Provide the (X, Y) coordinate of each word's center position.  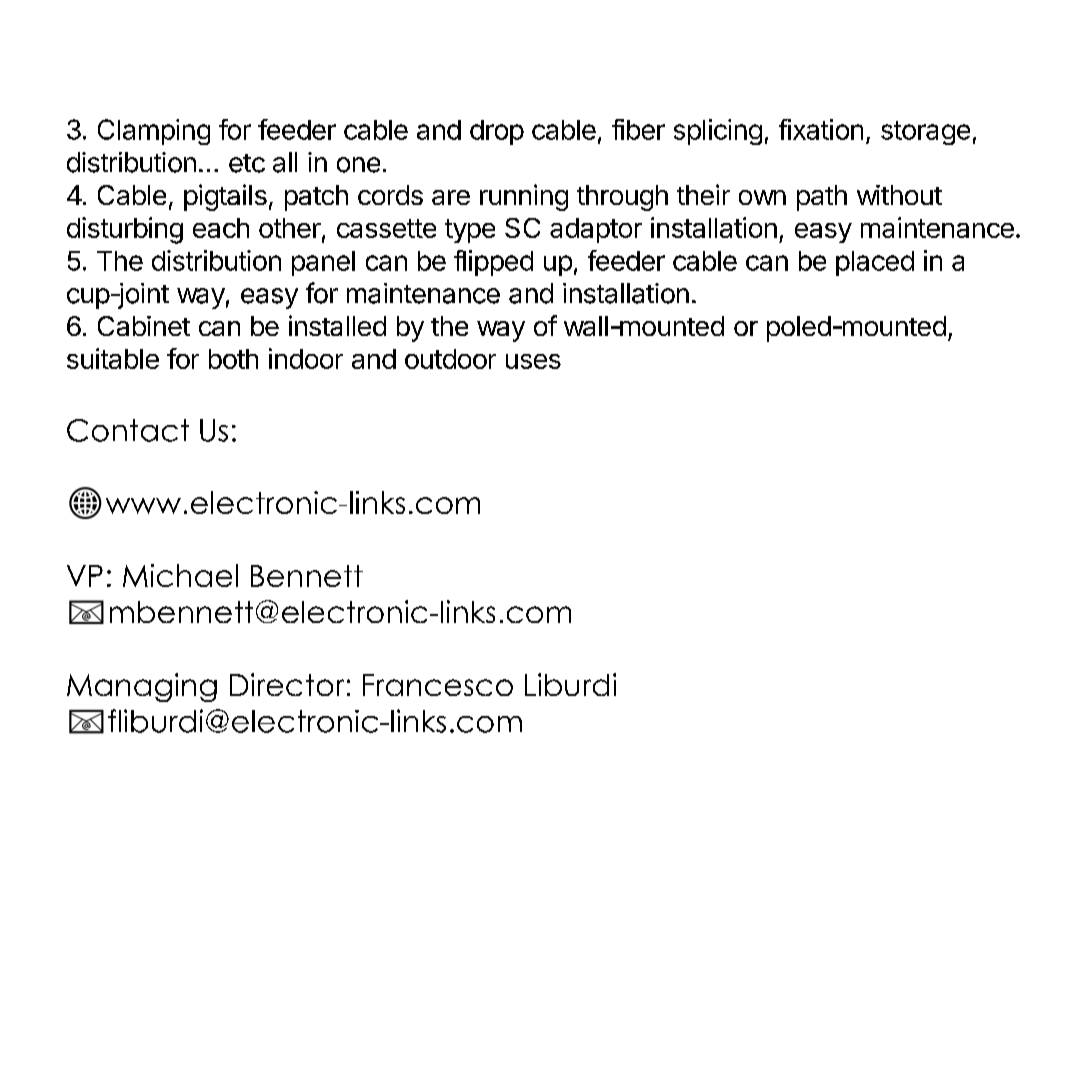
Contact (128, 430)
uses (533, 361)
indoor (306, 358)
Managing (142, 687)
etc (247, 163)
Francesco (438, 685)
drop (497, 132)
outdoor (450, 359)
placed (875, 263)
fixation (821, 129)
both (233, 359)
